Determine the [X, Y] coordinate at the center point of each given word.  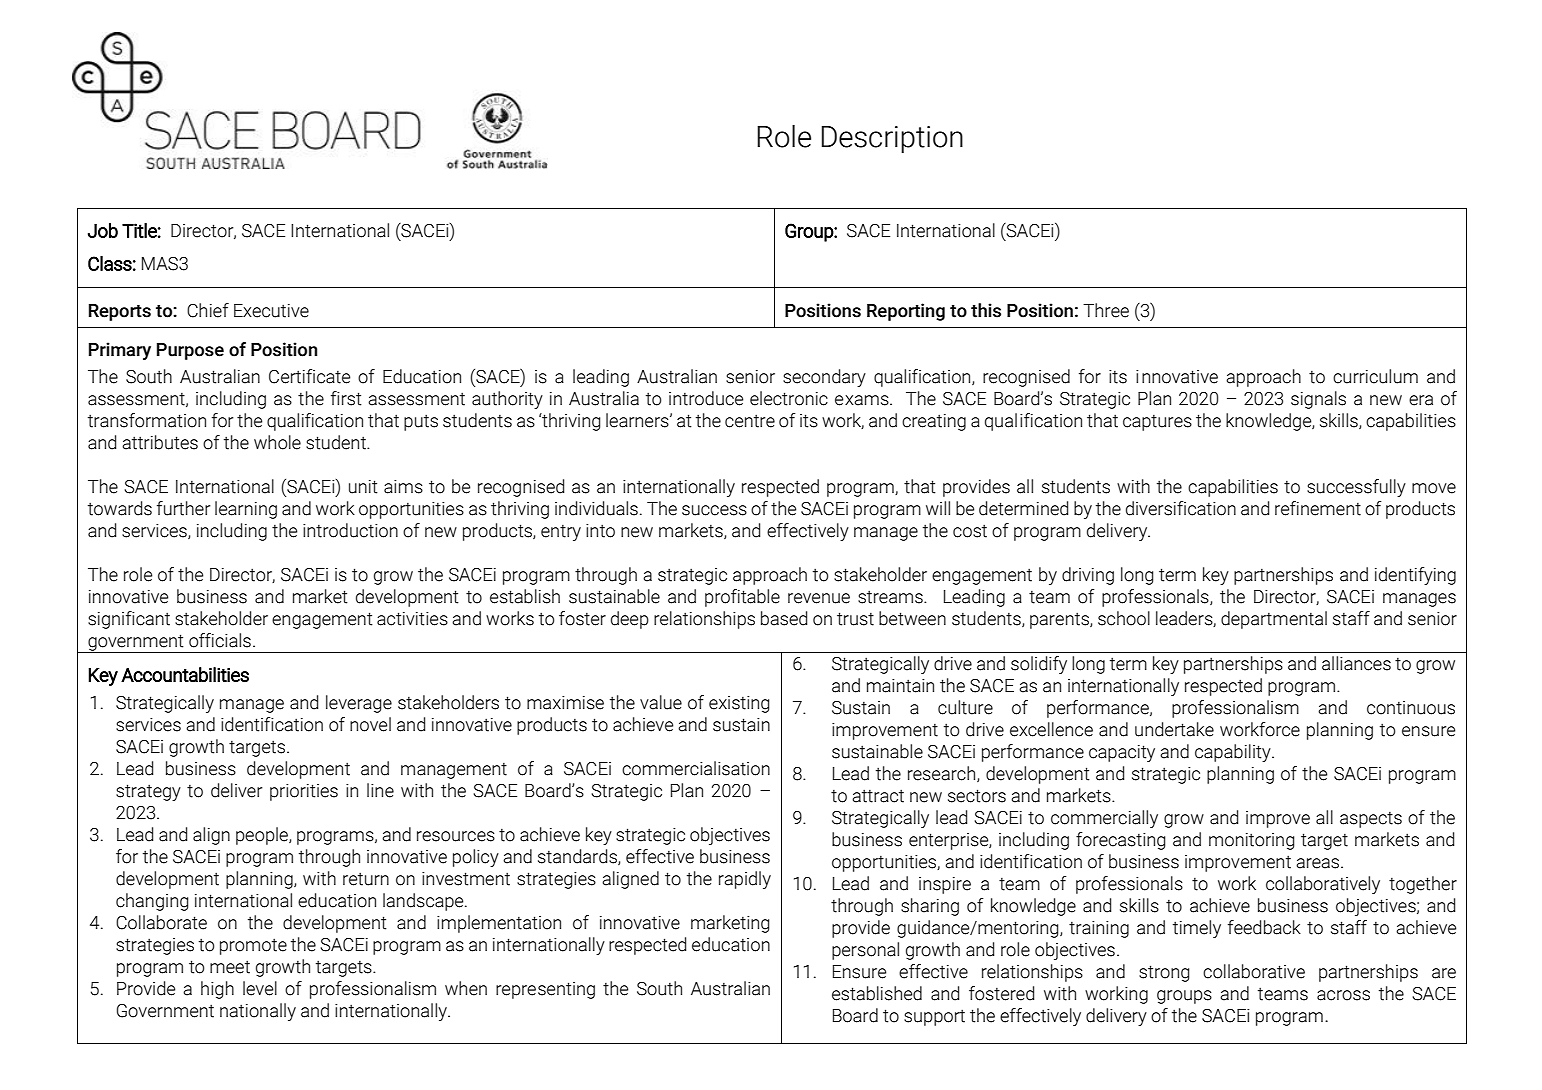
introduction [350, 530]
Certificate [309, 376]
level [260, 988]
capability [1234, 753]
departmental [1274, 620]
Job [103, 230]
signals [1318, 400]
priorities [304, 792]
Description [892, 139]
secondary [824, 378]
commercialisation [696, 768]
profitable [742, 598]
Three [1106, 310]
